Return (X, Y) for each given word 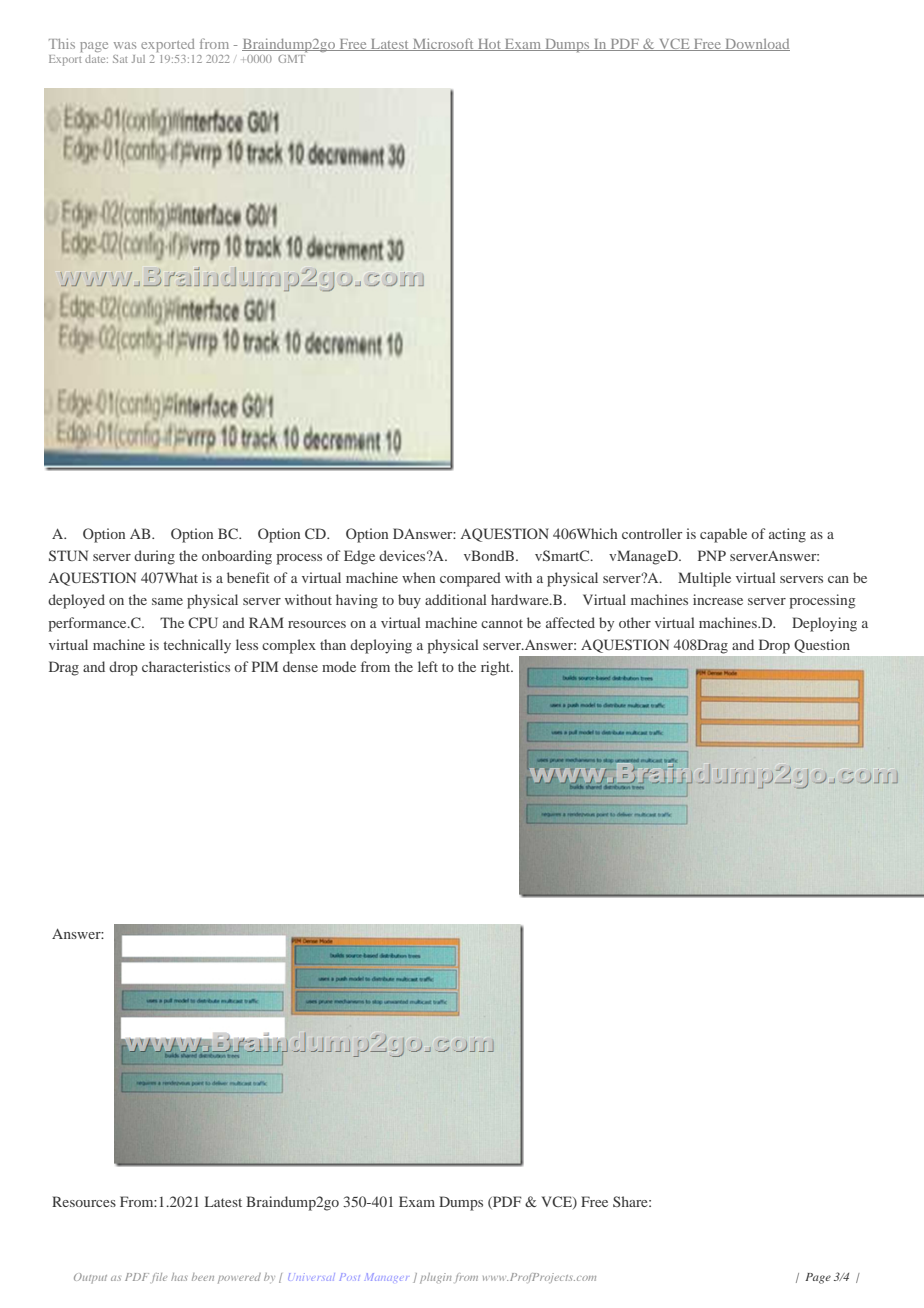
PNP (712, 555)
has (179, 1277)
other (635, 622)
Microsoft (443, 44)
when (418, 577)
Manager (387, 1277)
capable (723, 535)
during (154, 557)
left (428, 666)
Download (756, 45)
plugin (436, 1278)
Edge (359, 557)
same (167, 601)
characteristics (186, 666)
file (159, 1278)
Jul (138, 59)
